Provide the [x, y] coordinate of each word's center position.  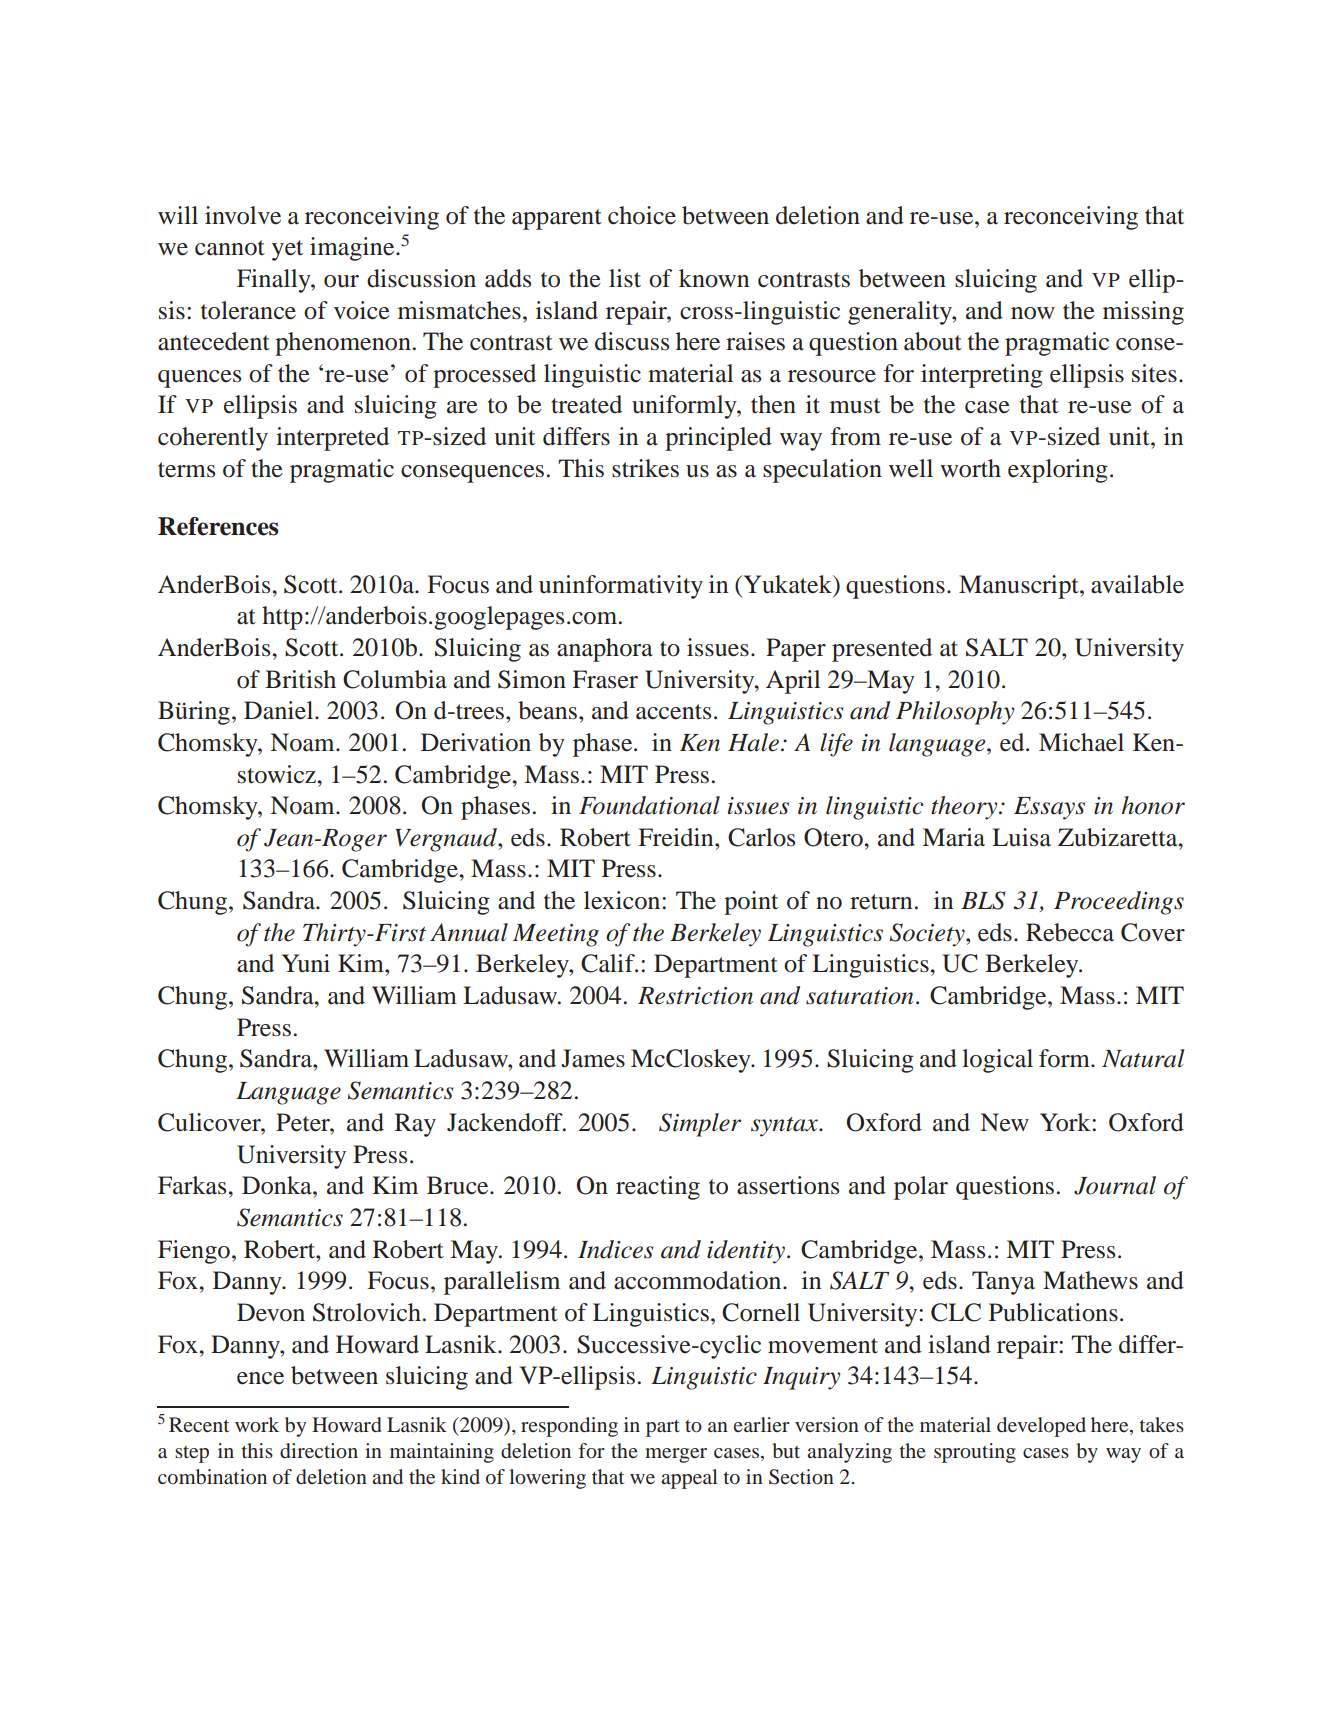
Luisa [1021, 837]
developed [1041, 1427]
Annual [469, 932]
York [1066, 1122]
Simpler [700, 1125]
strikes [645, 468]
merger [676, 1455]
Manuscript [1020, 587]
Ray [415, 1125]
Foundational [649, 805]
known [714, 278]
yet [287, 250]
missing [1143, 313]
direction [319, 1450]
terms [186, 470]
